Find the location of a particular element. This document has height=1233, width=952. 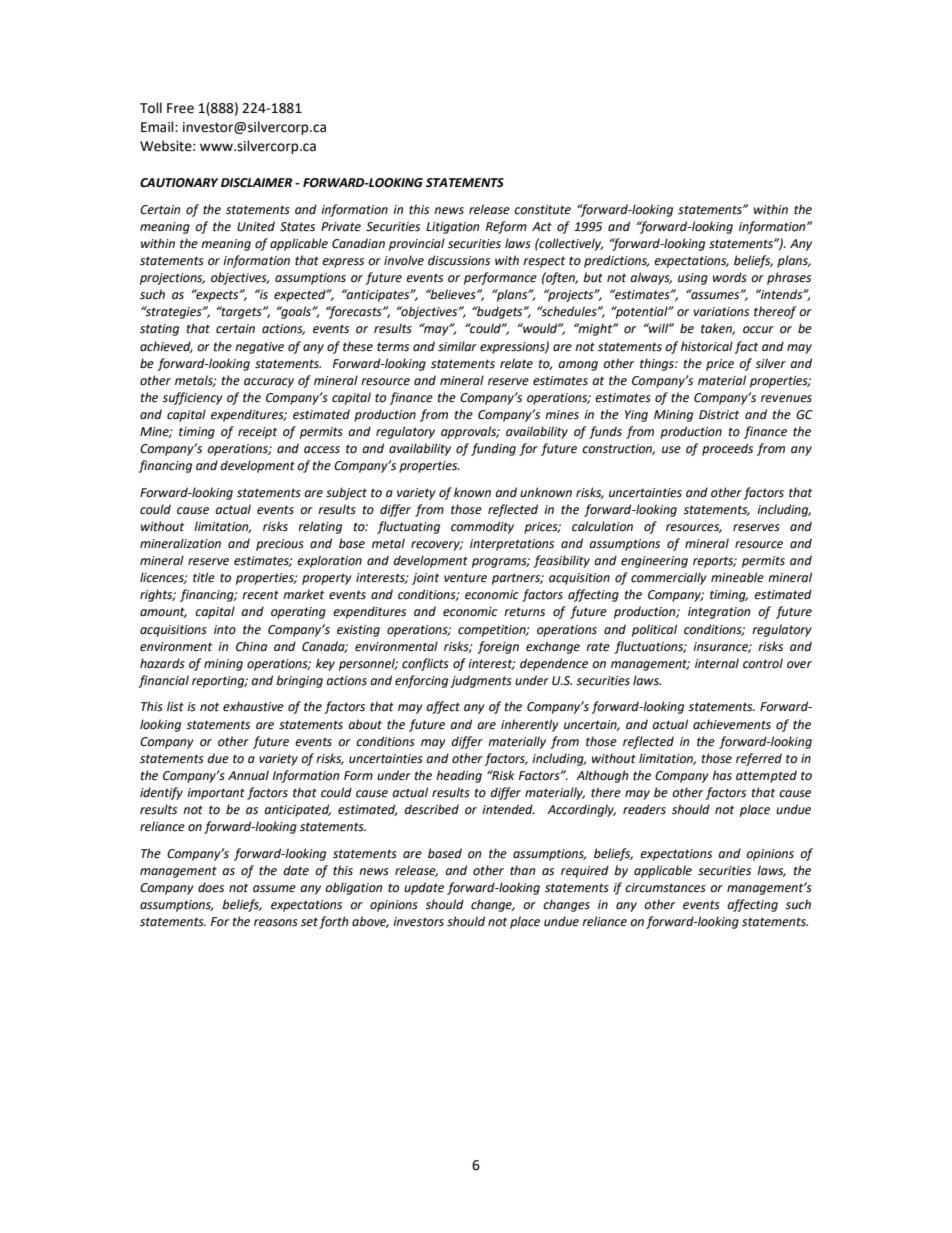

engineering is located at coordinates (654, 562).
